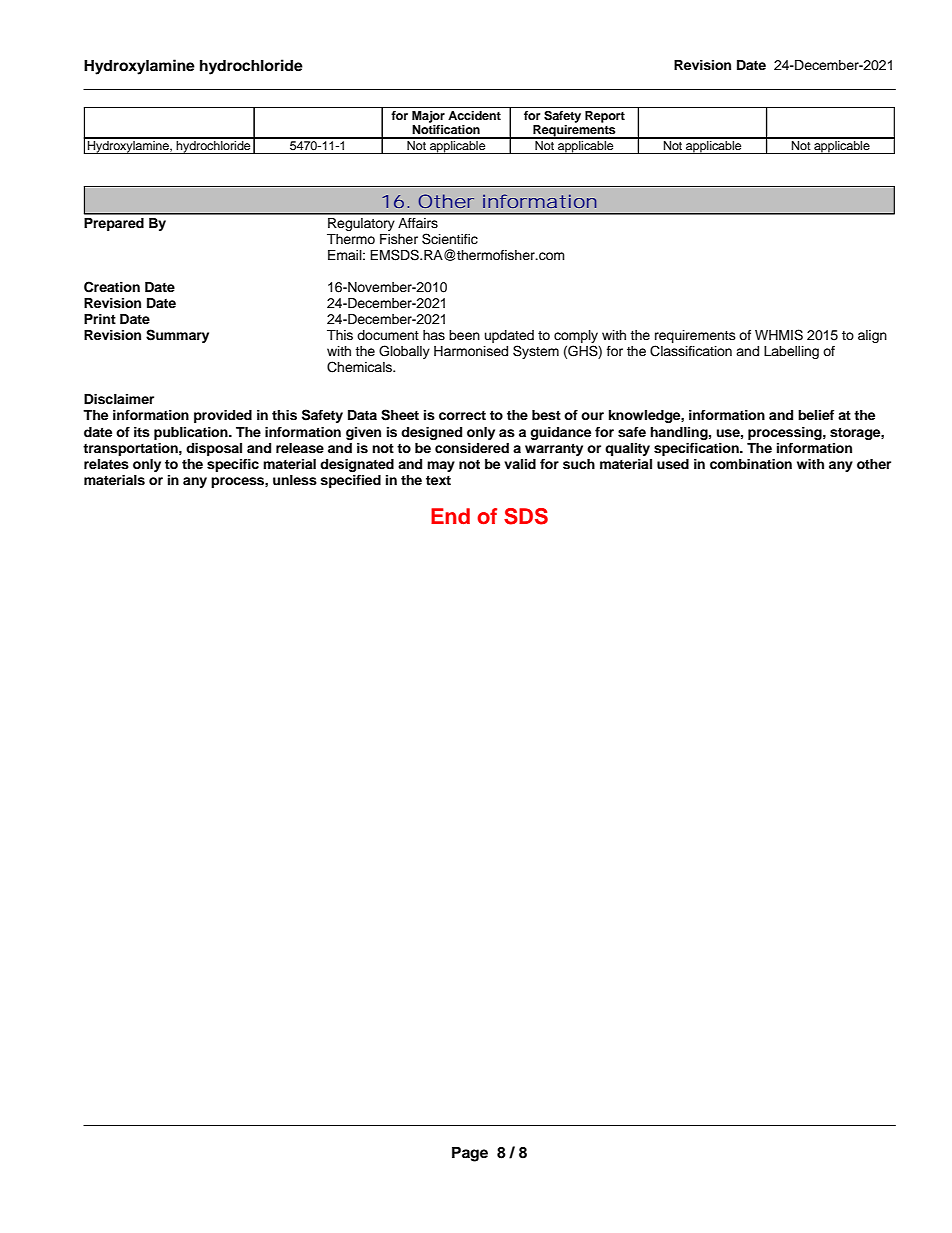 The height and width of the screenshot is (1233, 952). Describe the element at coordinates (214, 449) in the screenshot. I see `disposal` at that location.
